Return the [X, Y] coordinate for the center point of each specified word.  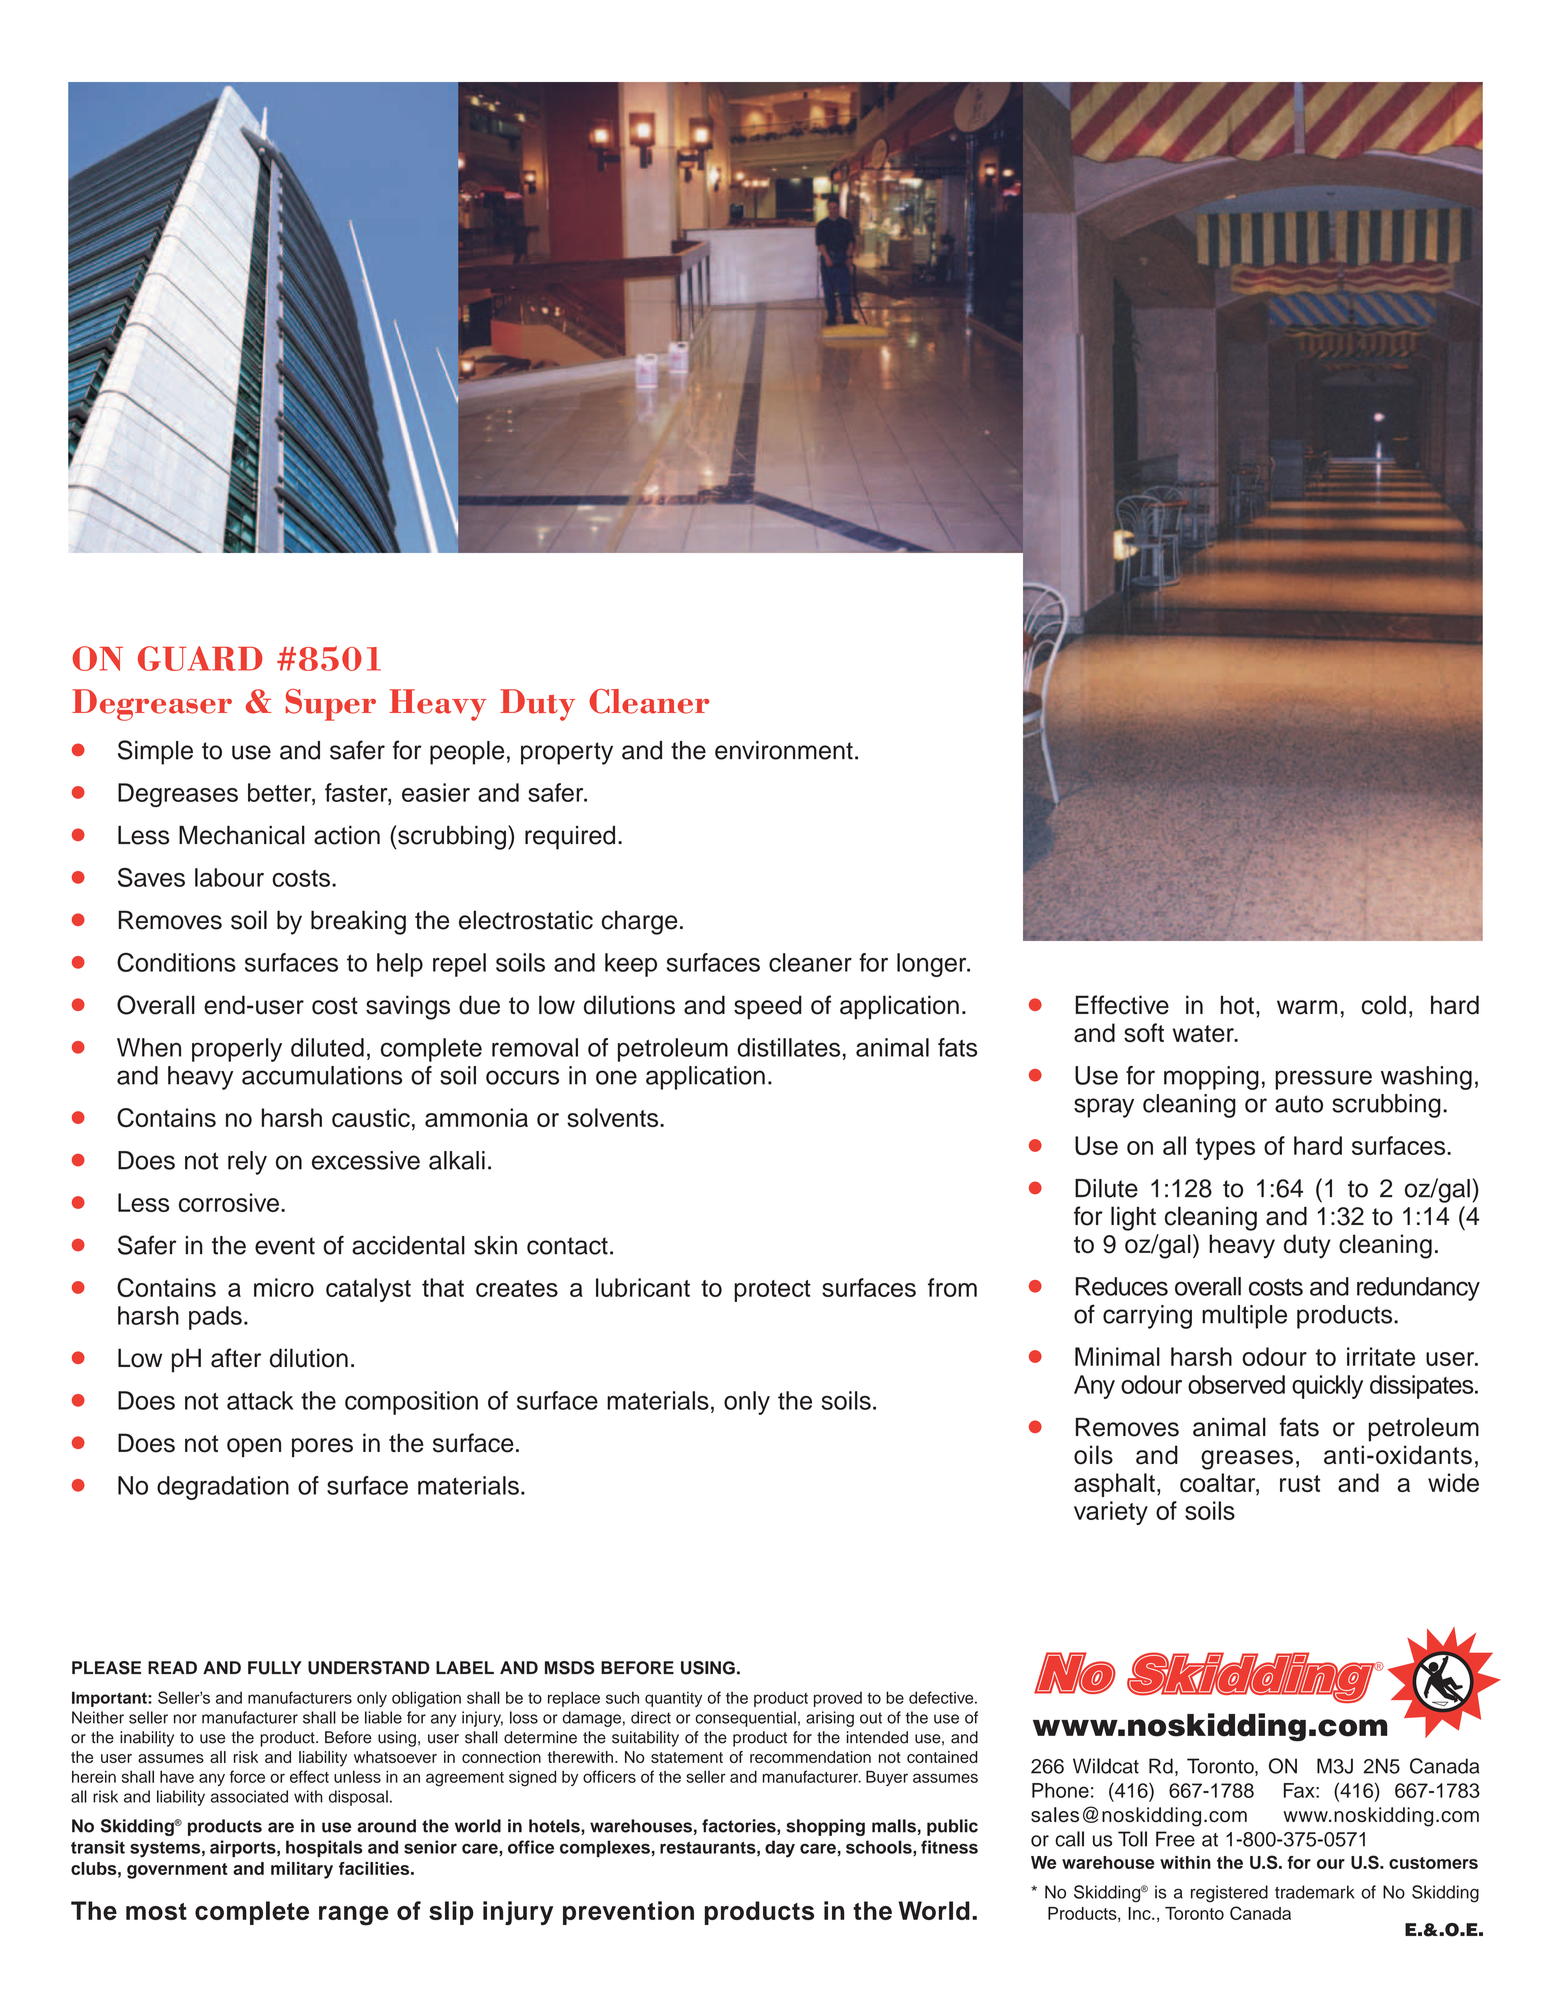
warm [1307, 1007]
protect [772, 1291]
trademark [1315, 1892]
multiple [1244, 1317]
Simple [155, 752]
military [302, 1870]
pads [215, 1318]
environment [784, 750]
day [780, 1849]
